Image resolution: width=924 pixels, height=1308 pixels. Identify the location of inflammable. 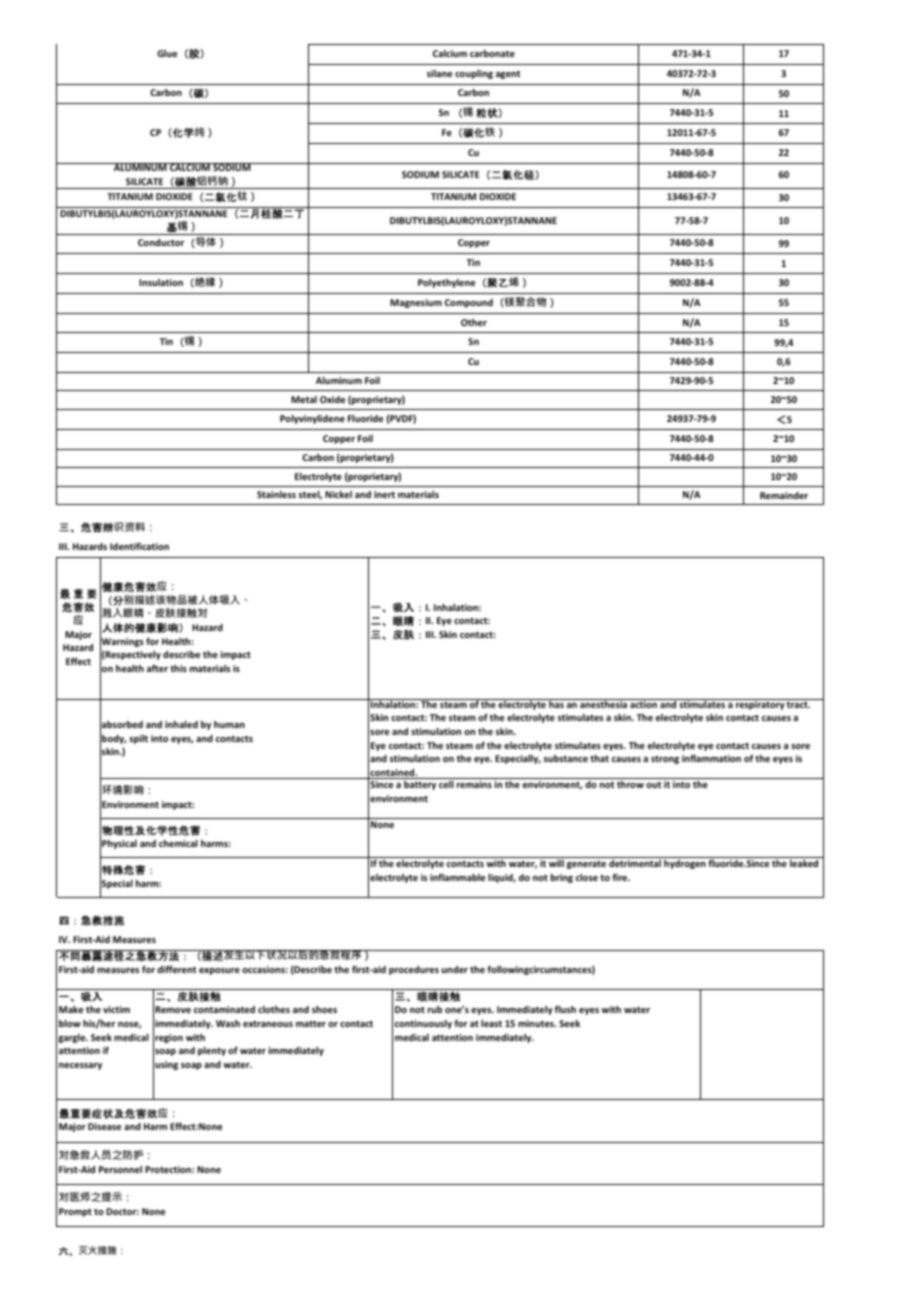
(457, 877).
